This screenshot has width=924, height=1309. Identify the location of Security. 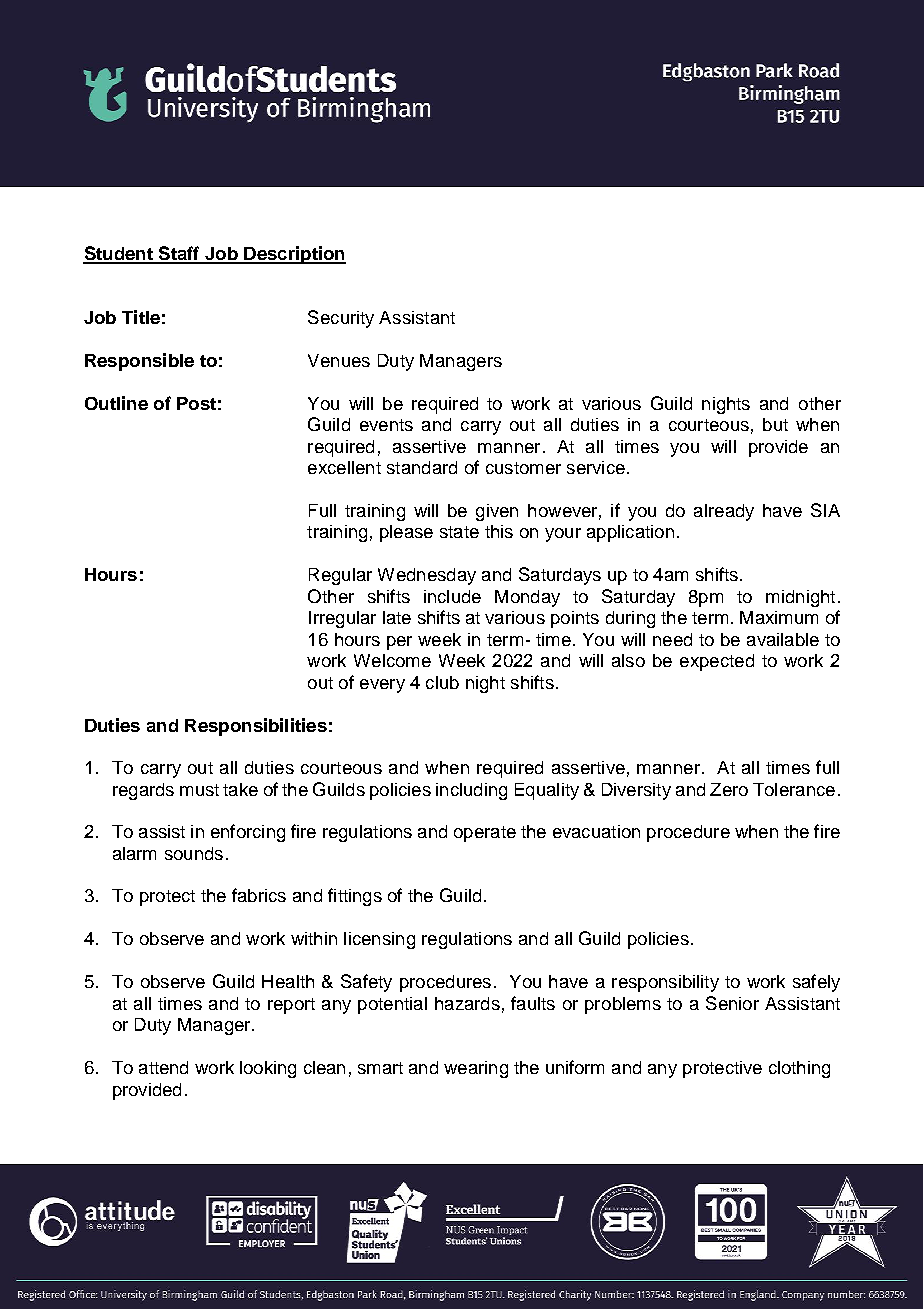
(341, 319).
